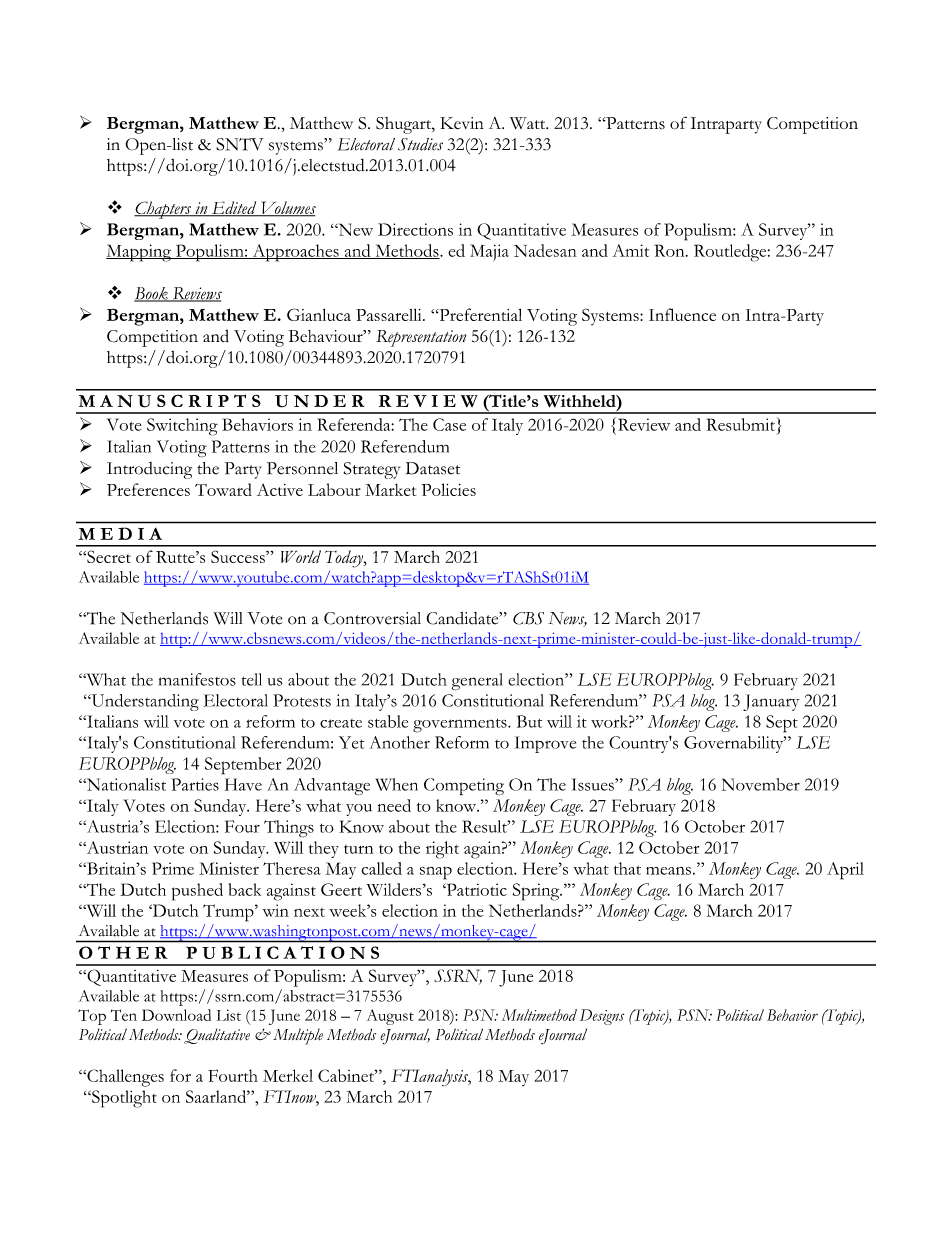 The height and width of the screenshot is (1233, 952). Describe the element at coordinates (464, 787) in the screenshot. I see `Competing` at that location.
